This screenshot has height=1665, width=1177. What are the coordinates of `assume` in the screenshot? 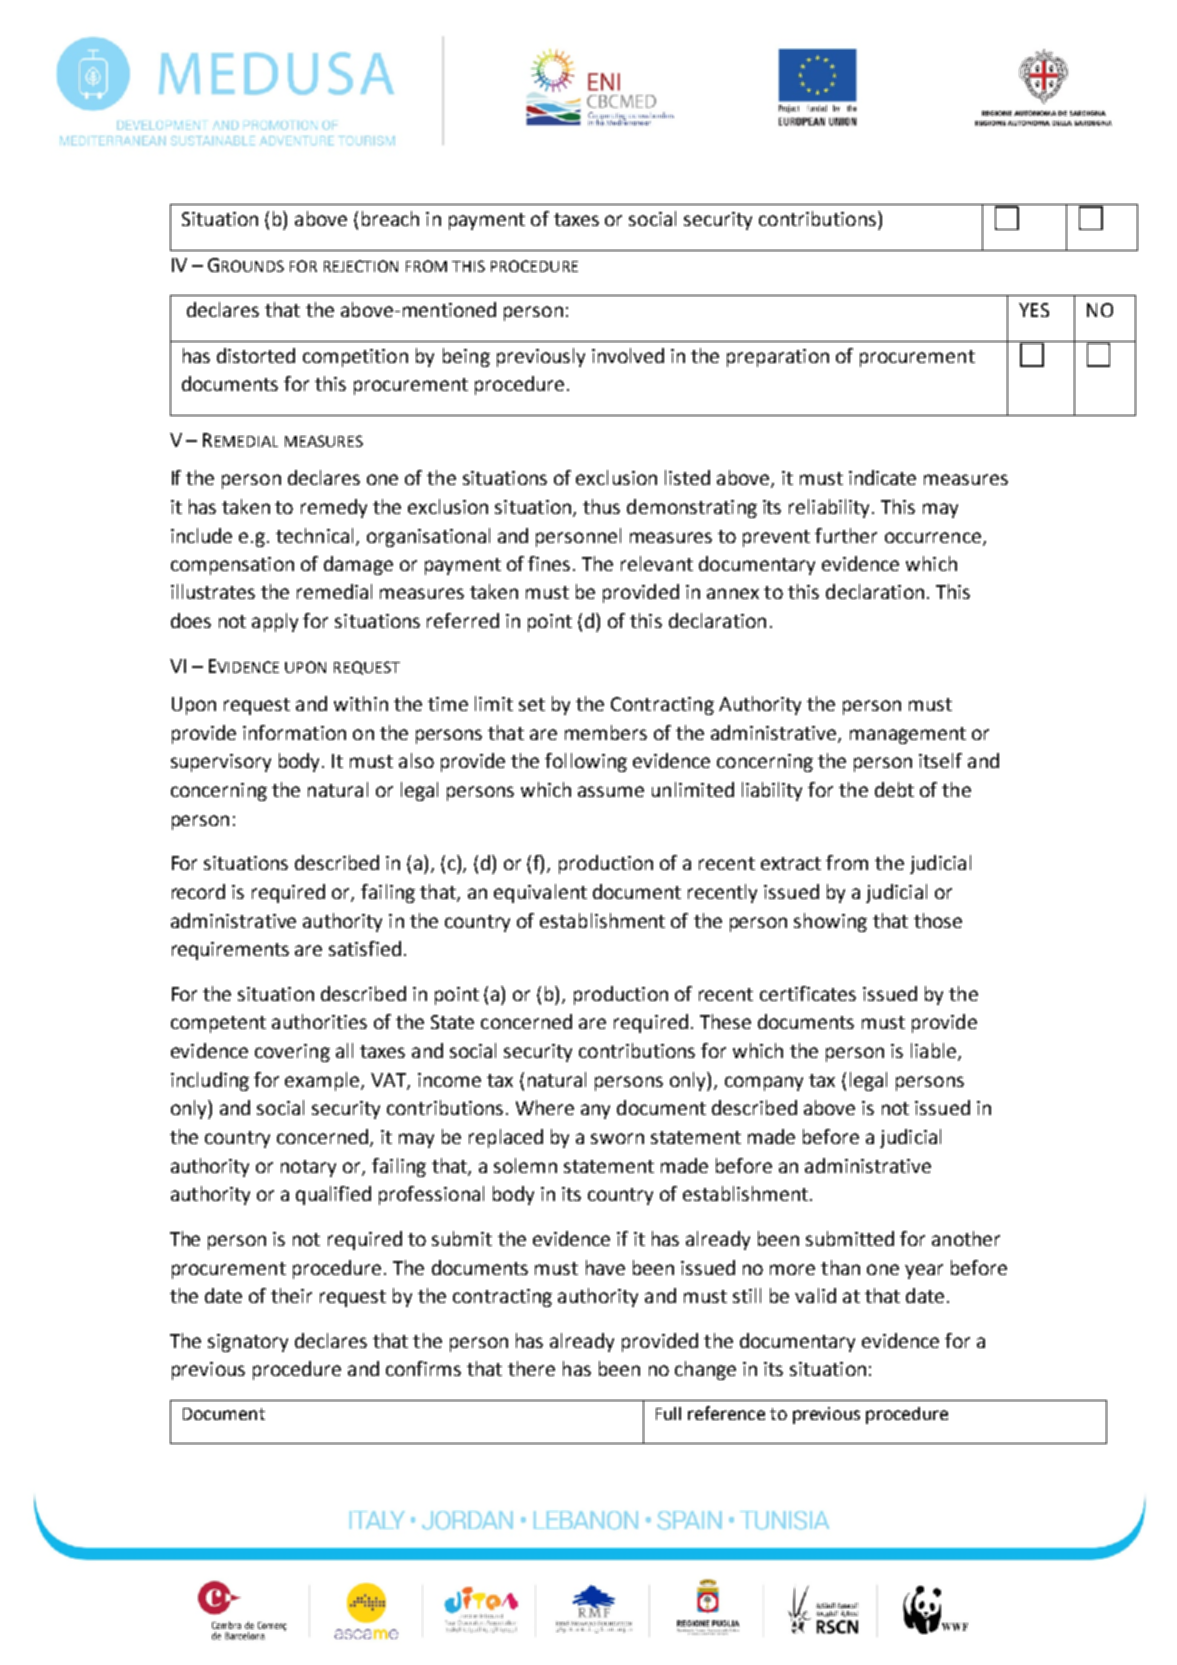 It's located at (611, 791).
